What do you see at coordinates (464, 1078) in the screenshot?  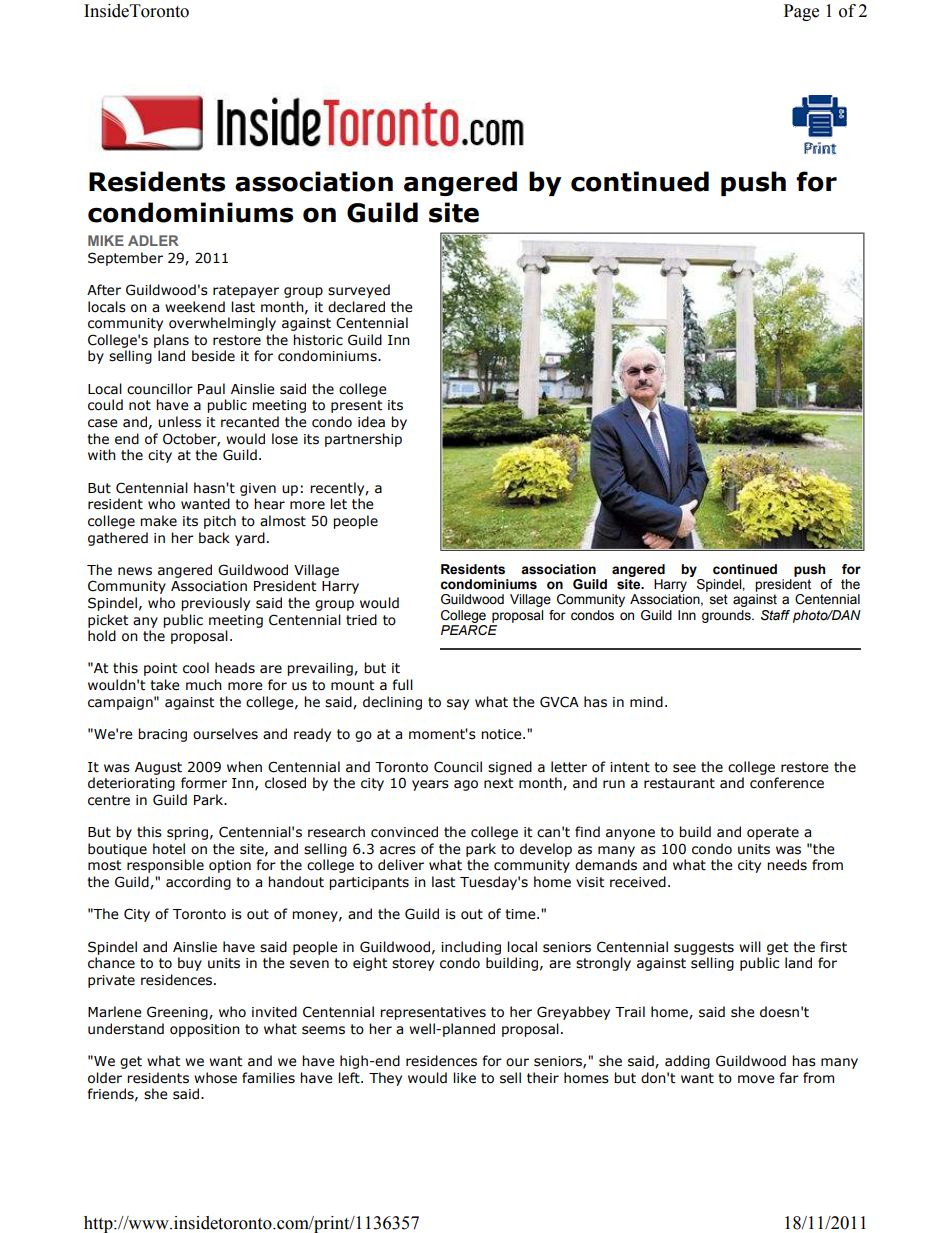 I see `like` at bounding box center [464, 1078].
